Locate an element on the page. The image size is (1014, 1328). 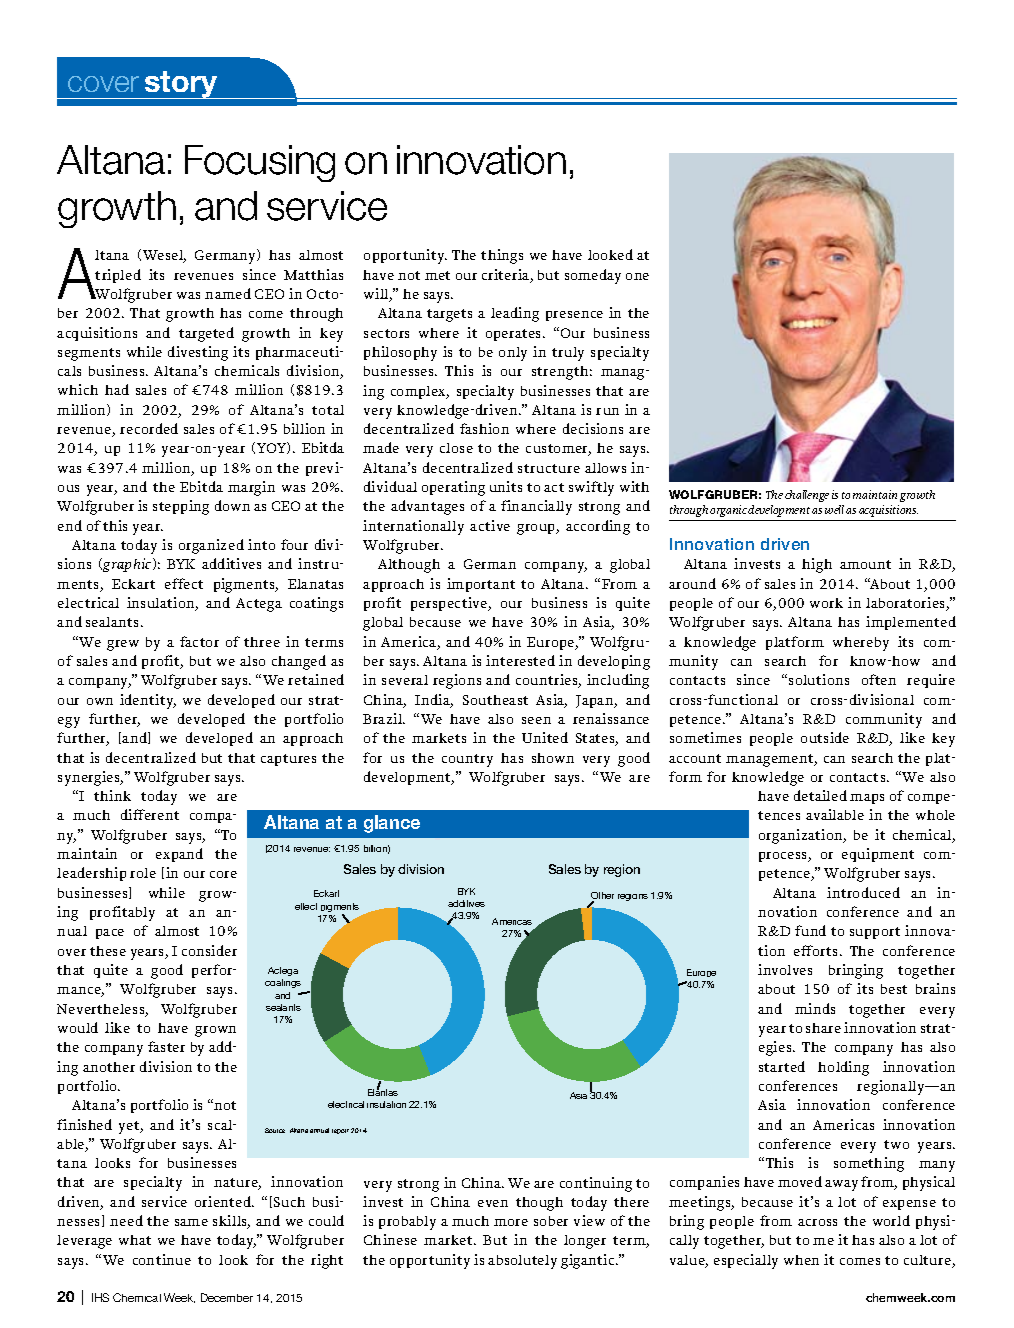
things is located at coordinates (502, 256).
